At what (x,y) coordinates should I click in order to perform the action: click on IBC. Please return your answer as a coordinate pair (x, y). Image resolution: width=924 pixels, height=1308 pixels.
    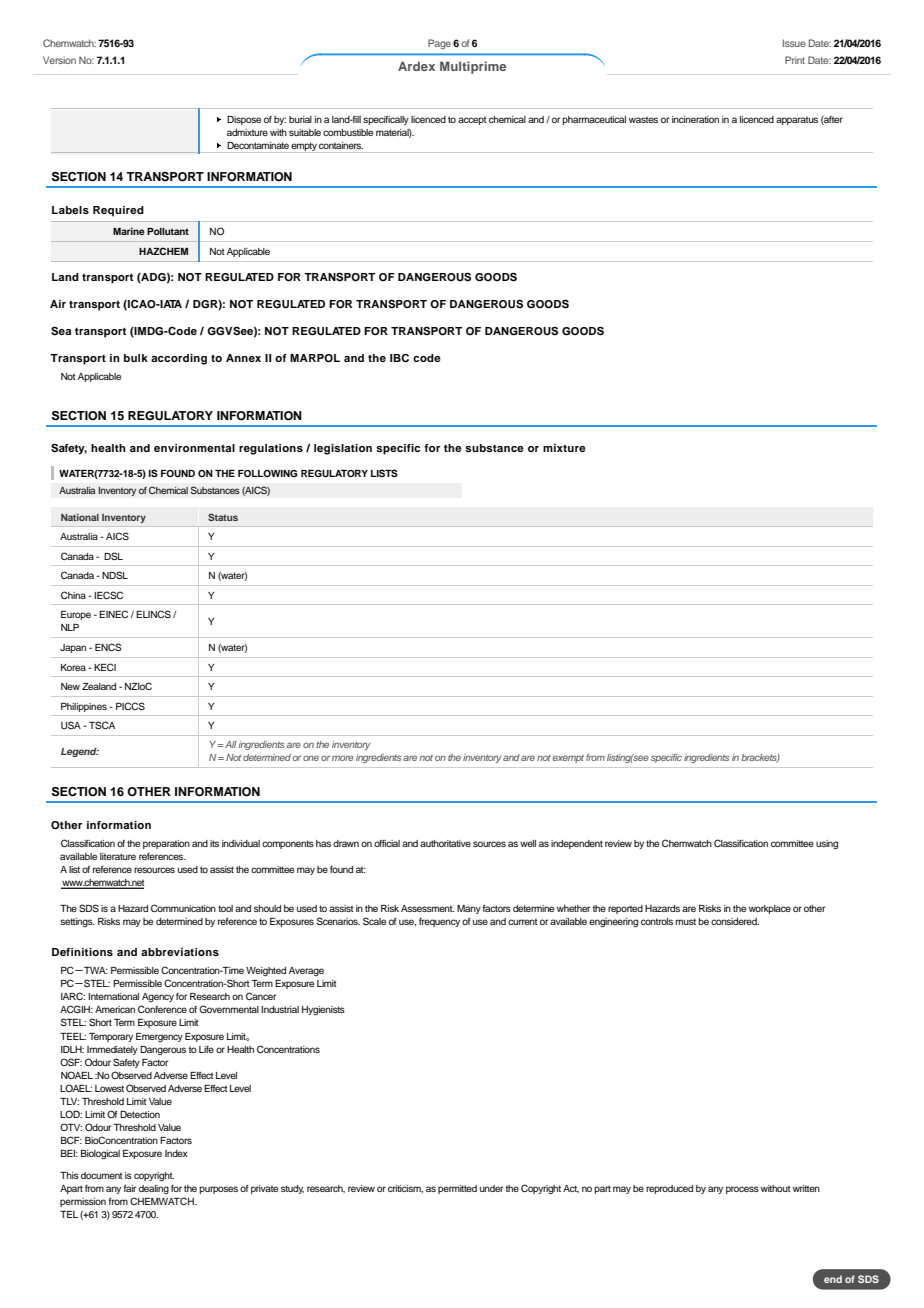
    Looking at the image, I should click on (399, 358).
